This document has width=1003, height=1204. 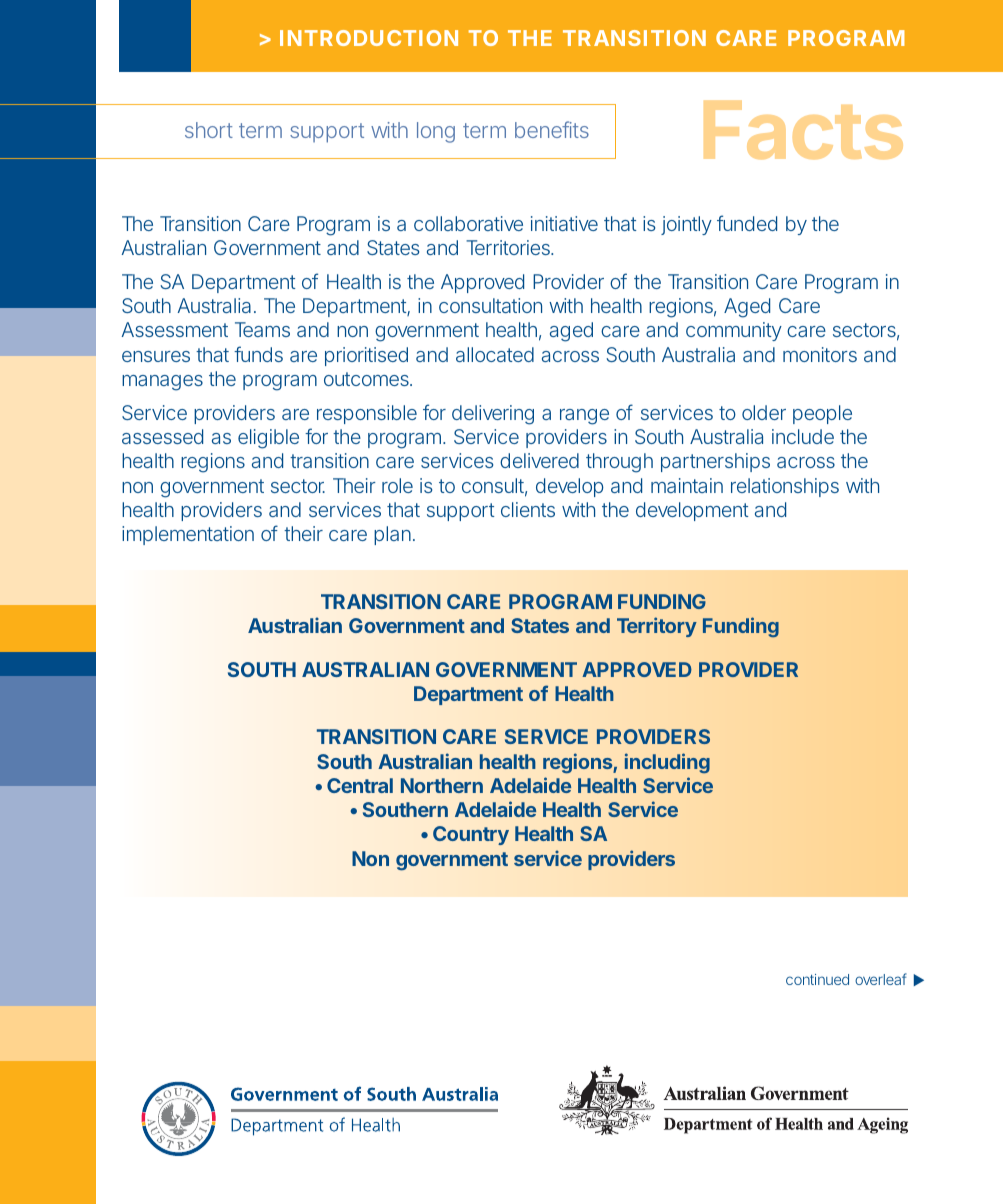 What do you see at coordinates (360, 785) in the document?
I see `Central` at bounding box center [360, 785].
